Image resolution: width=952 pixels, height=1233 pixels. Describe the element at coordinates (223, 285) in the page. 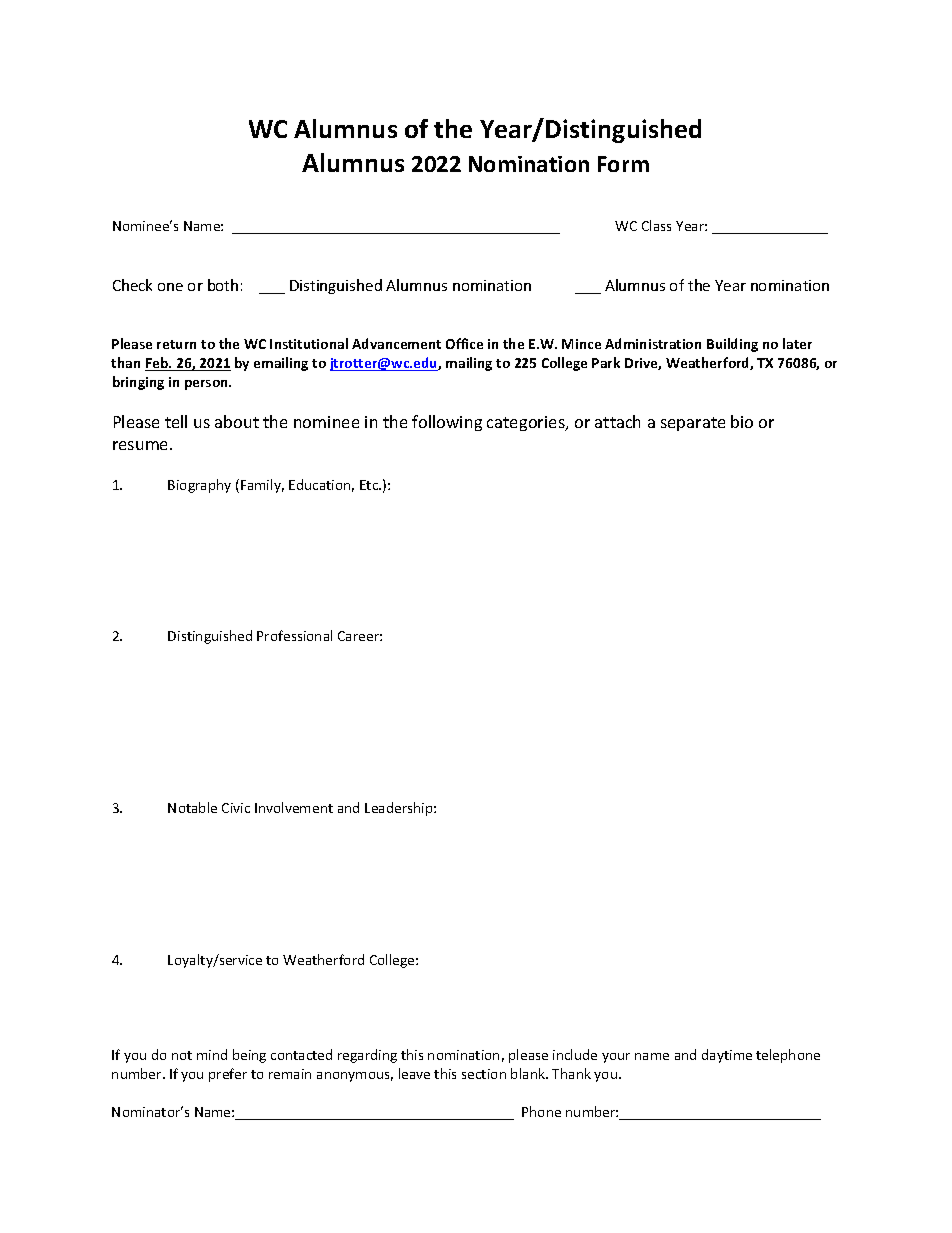

I see `both` at that location.
